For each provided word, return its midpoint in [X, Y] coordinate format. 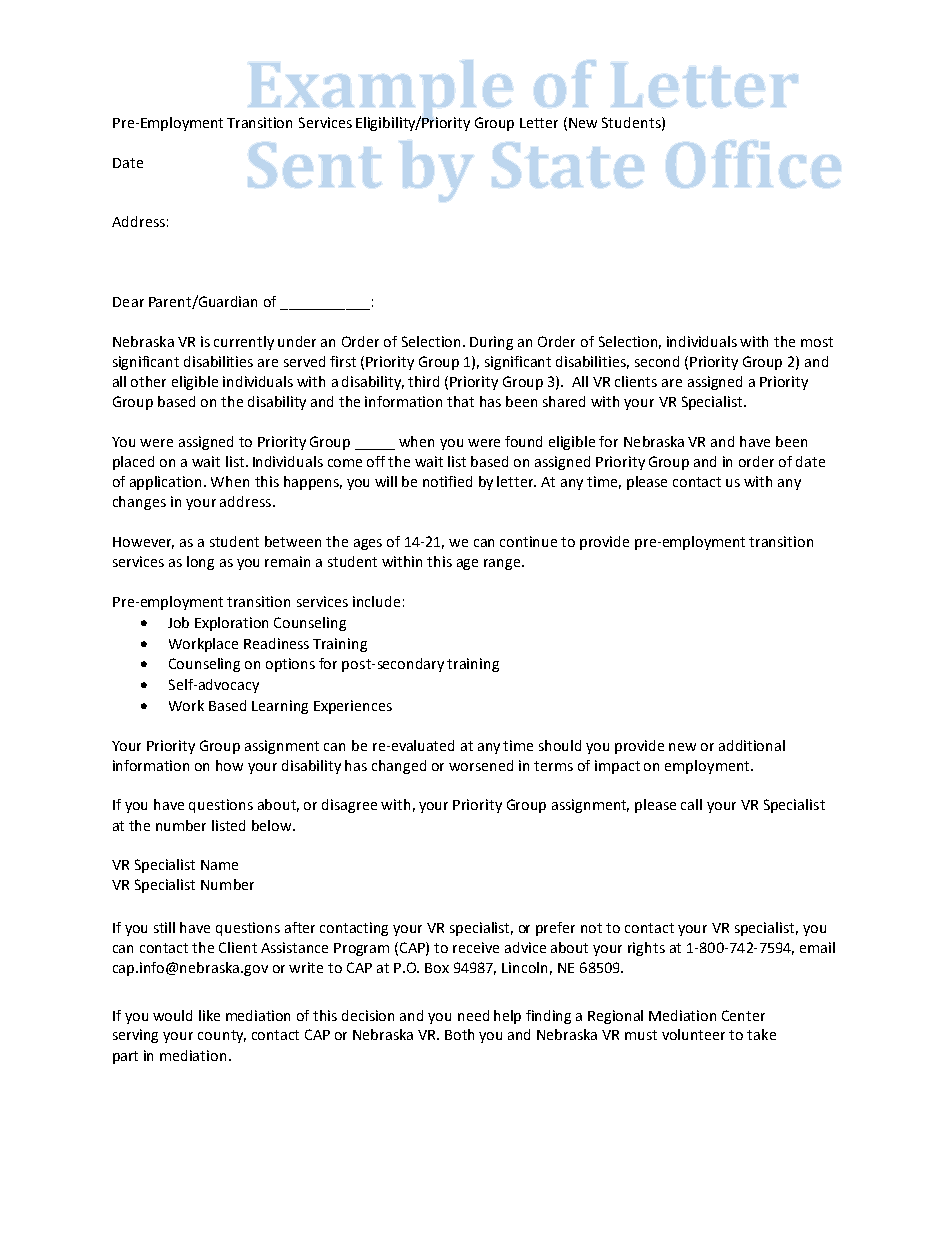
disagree [349, 806]
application [167, 483]
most [817, 342]
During [491, 343]
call [691, 804]
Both [459, 1034]
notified [447, 481]
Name [219, 865]
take [761, 1034]
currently [244, 343]
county [222, 1036]
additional [752, 745]
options [290, 665]
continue [528, 541]
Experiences [353, 707]
